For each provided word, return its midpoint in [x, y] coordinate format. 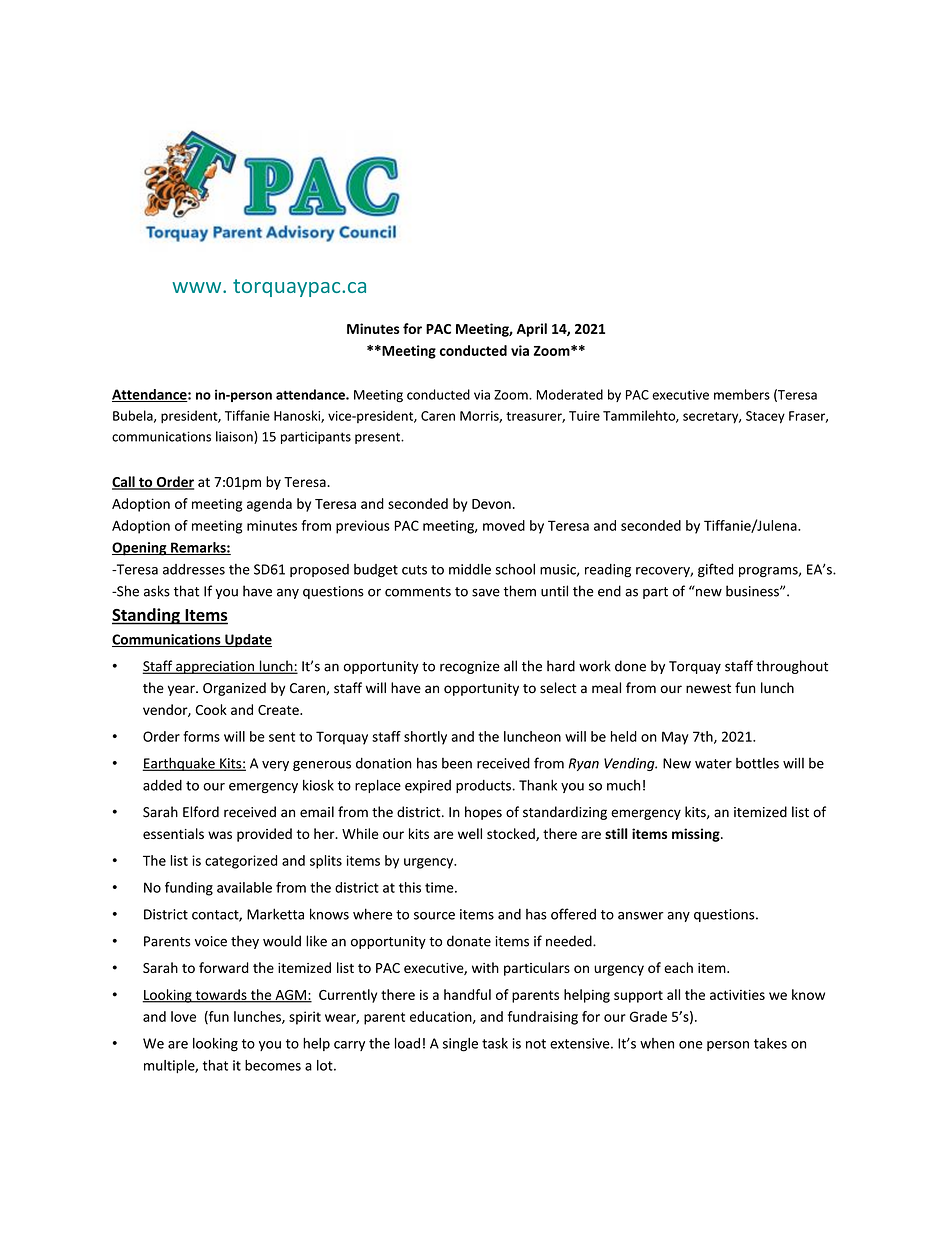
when [657, 1043]
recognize [470, 667]
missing [697, 835]
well [470, 833]
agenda [269, 505]
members [742, 394]
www [198, 287]
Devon [491, 504]
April [532, 330]
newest [708, 689]
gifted [715, 570]
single [460, 1045]
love [183, 1016]
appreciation [215, 667]
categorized [241, 862]
